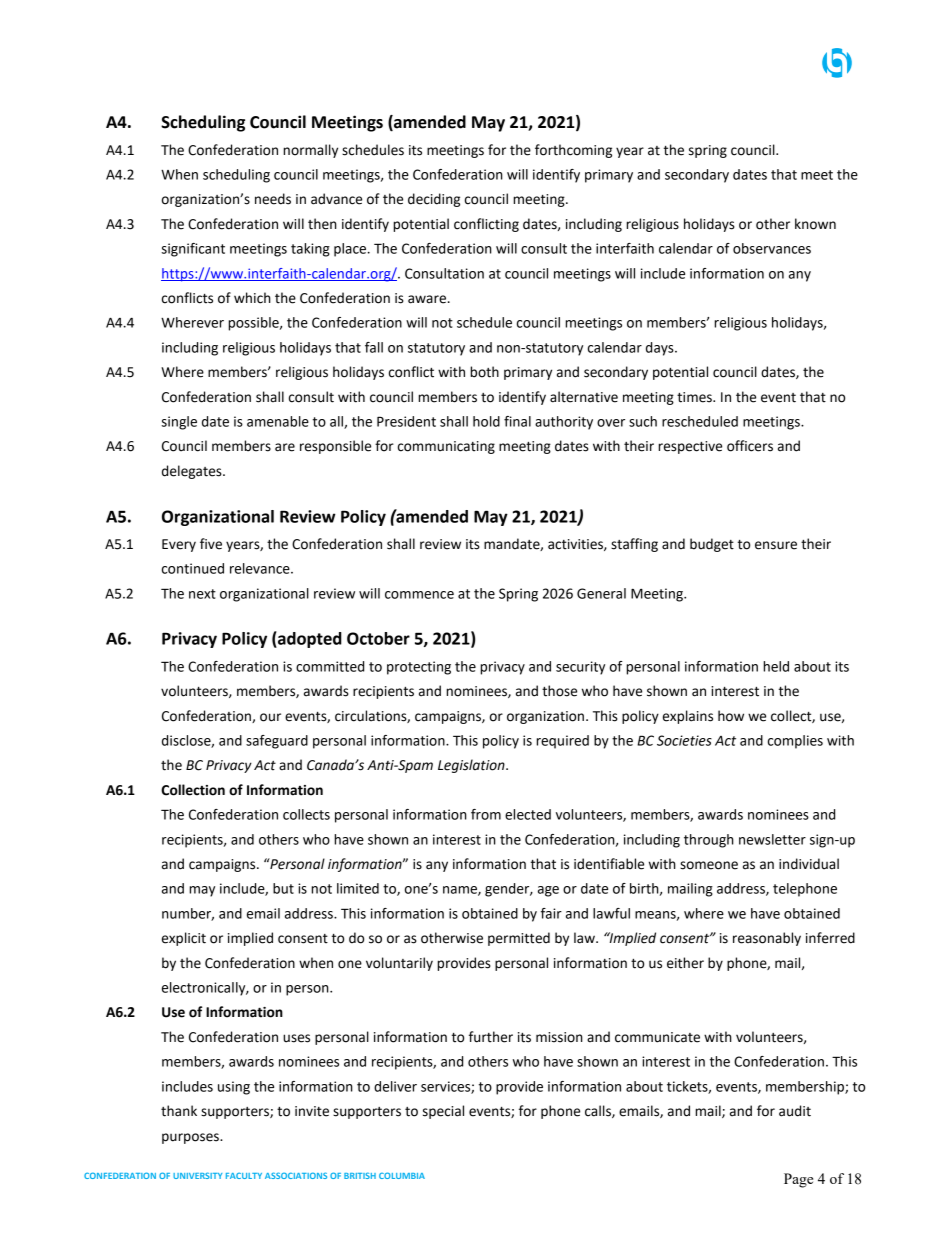  Describe the element at coordinates (277, 742) in the page. I see `safeguard` at that location.
